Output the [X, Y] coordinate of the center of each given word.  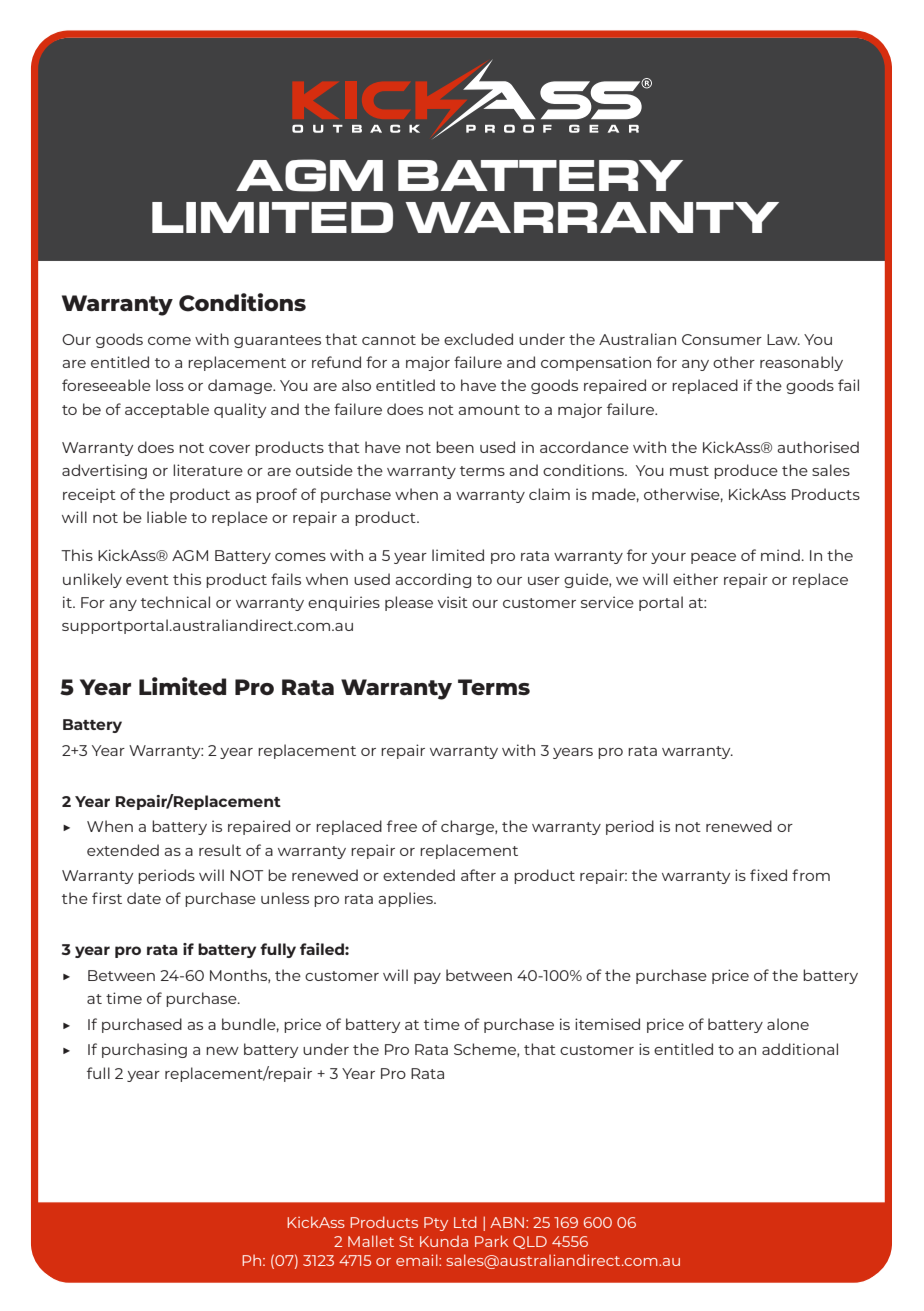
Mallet [371, 1241]
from [811, 875]
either [695, 579]
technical [175, 602]
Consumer [722, 339]
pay [427, 978]
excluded [478, 339]
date [144, 898]
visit [453, 602]
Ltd [465, 1222]
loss [170, 385]
